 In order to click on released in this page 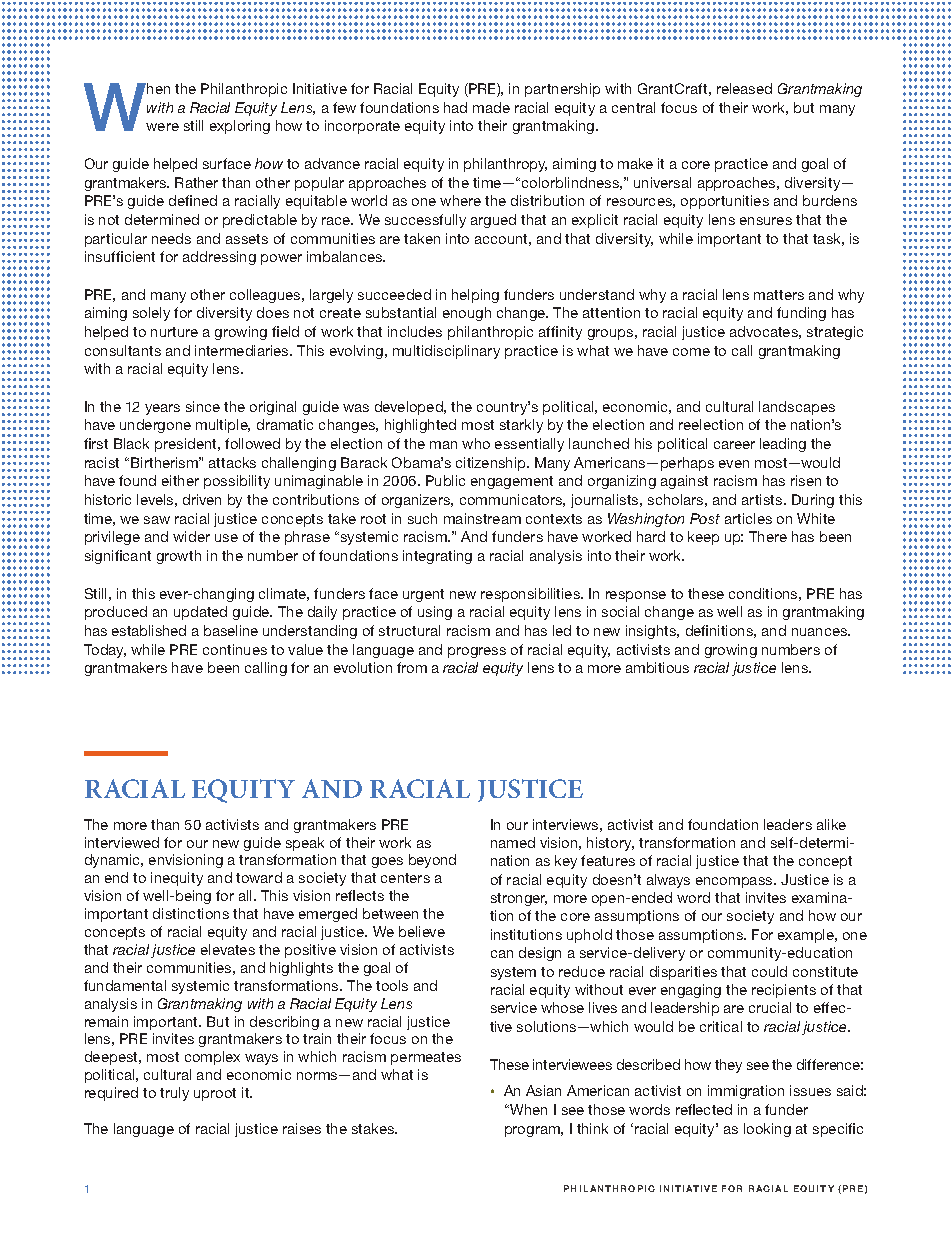, I will do `click(744, 88)`.
